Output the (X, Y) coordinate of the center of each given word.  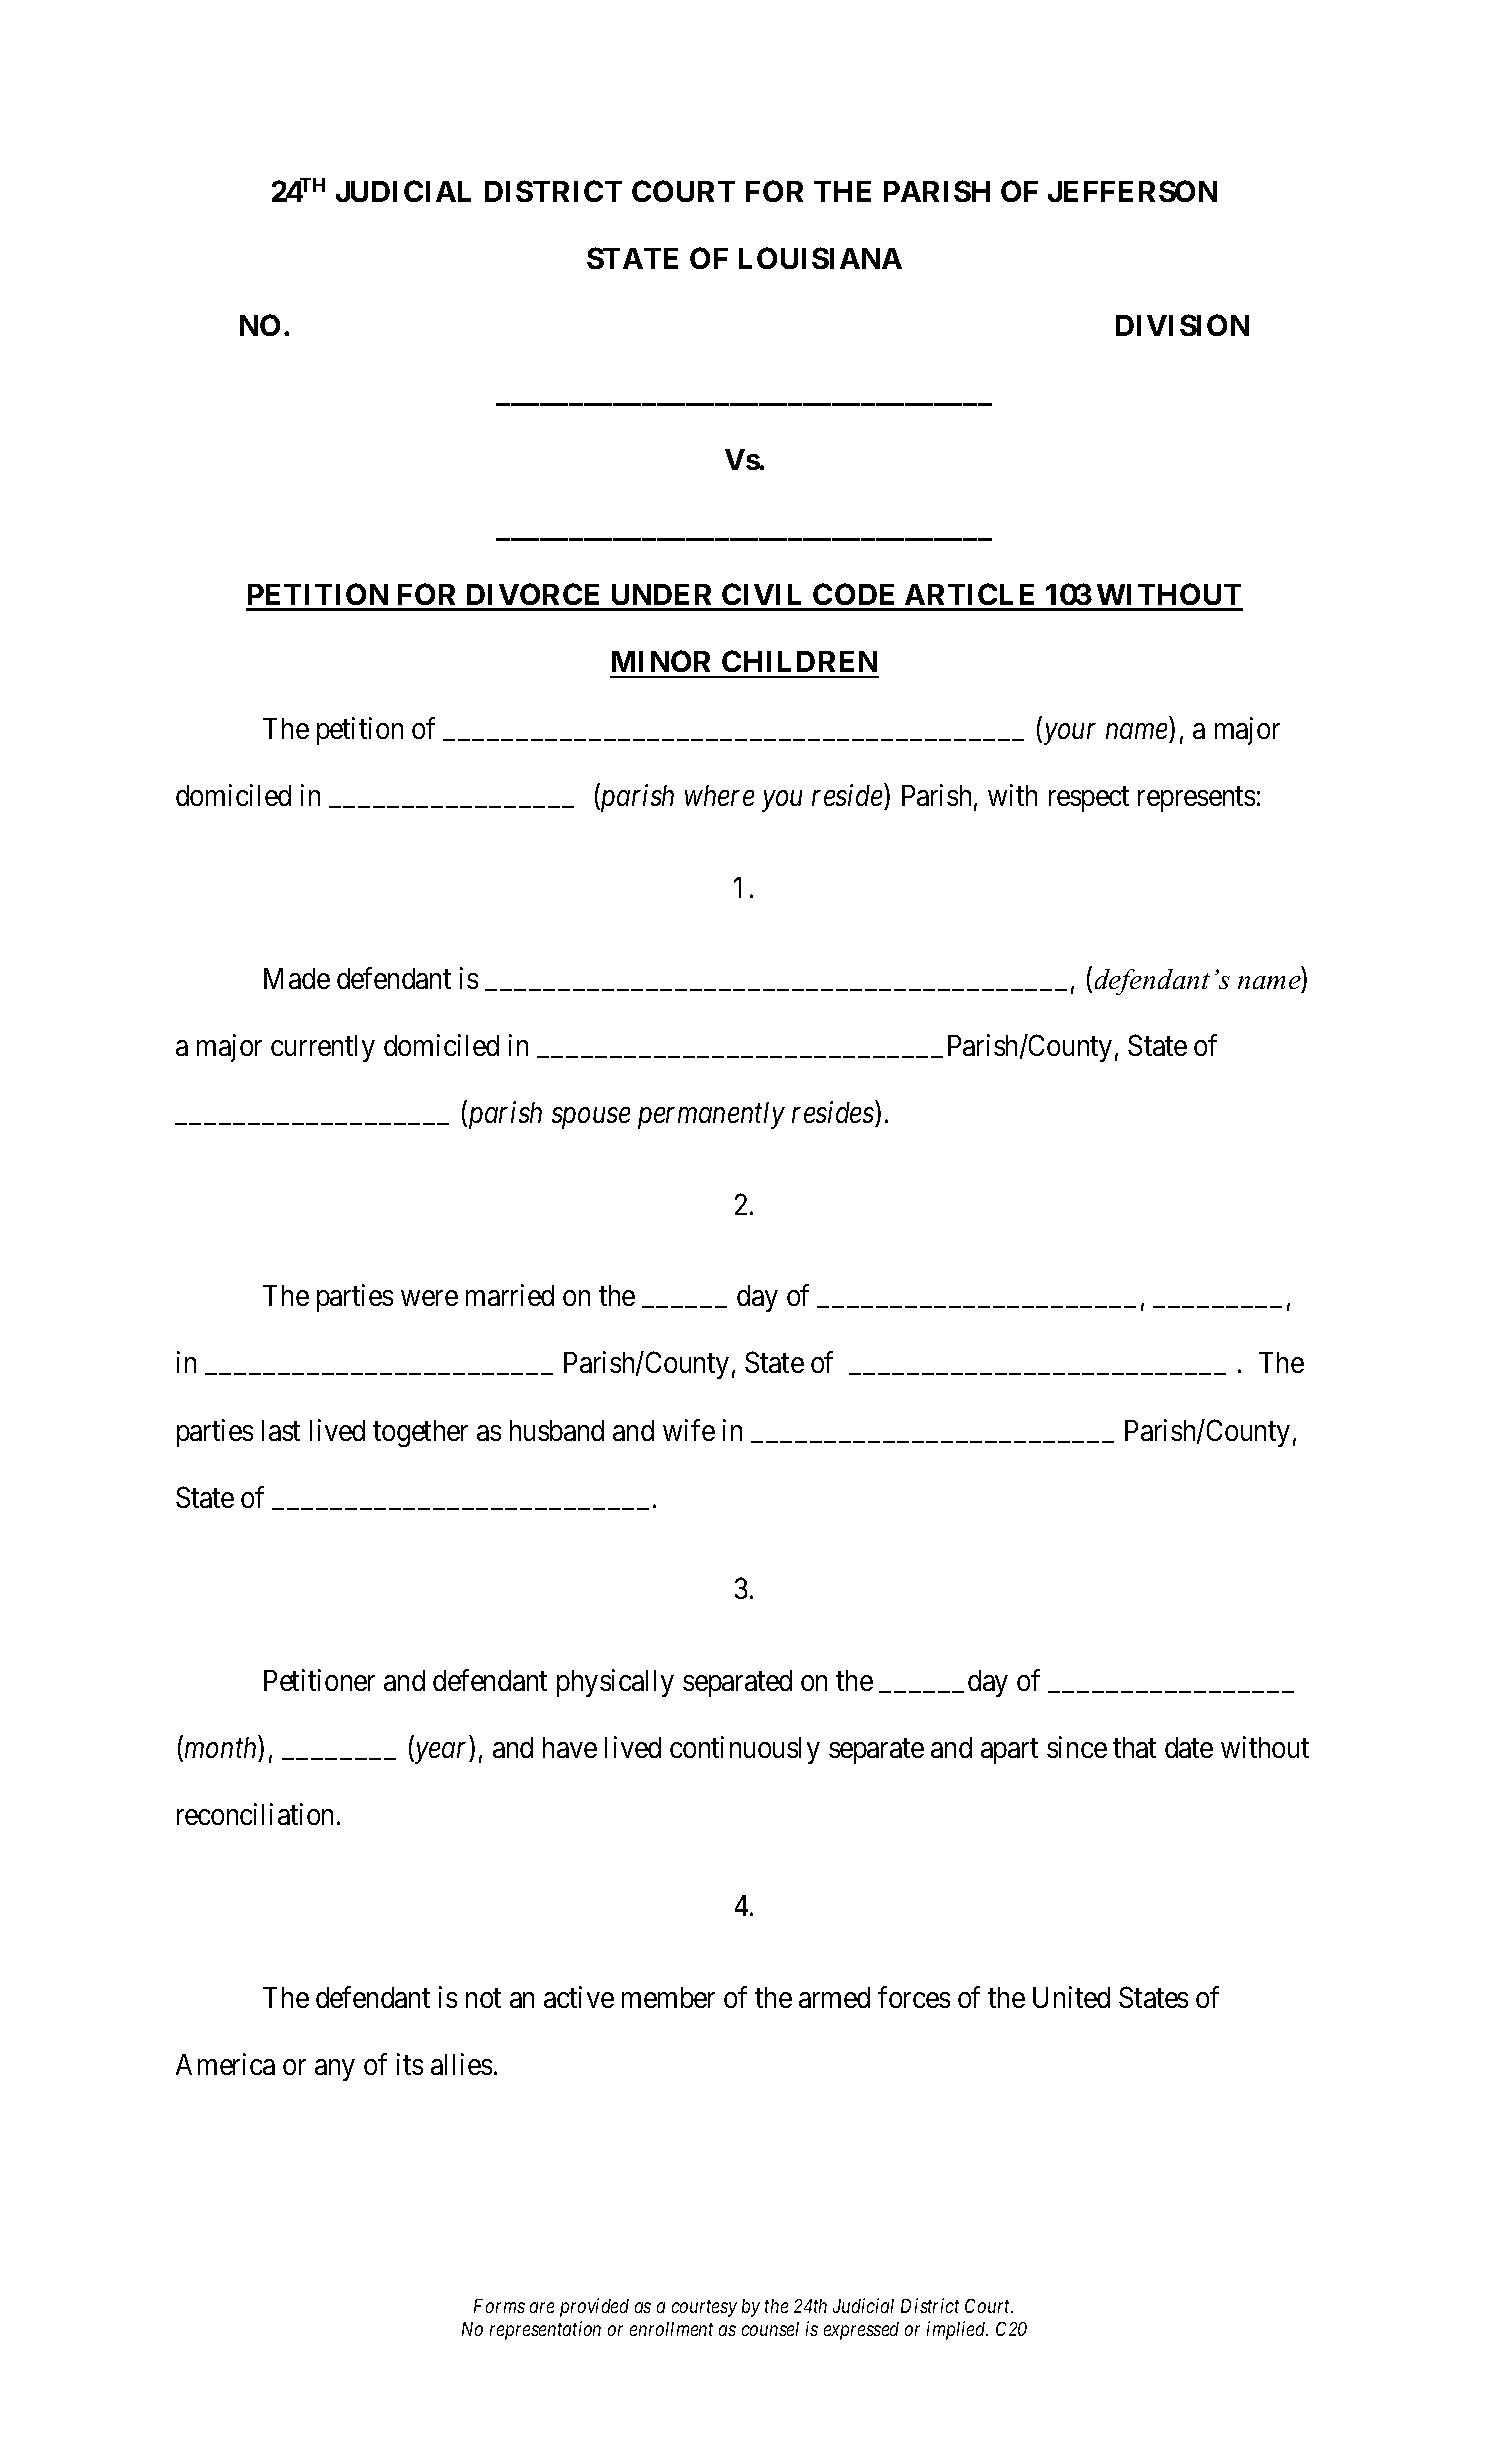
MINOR (661, 661)
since (1077, 1747)
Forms (499, 2306)
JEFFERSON (1132, 191)
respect (1089, 799)
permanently (711, 1115)
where (719, 795)
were (429, 1298)
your (1068, 734)
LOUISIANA (820, 258)
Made (297, 978)
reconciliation (255, 1814)
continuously (745, 1750)
